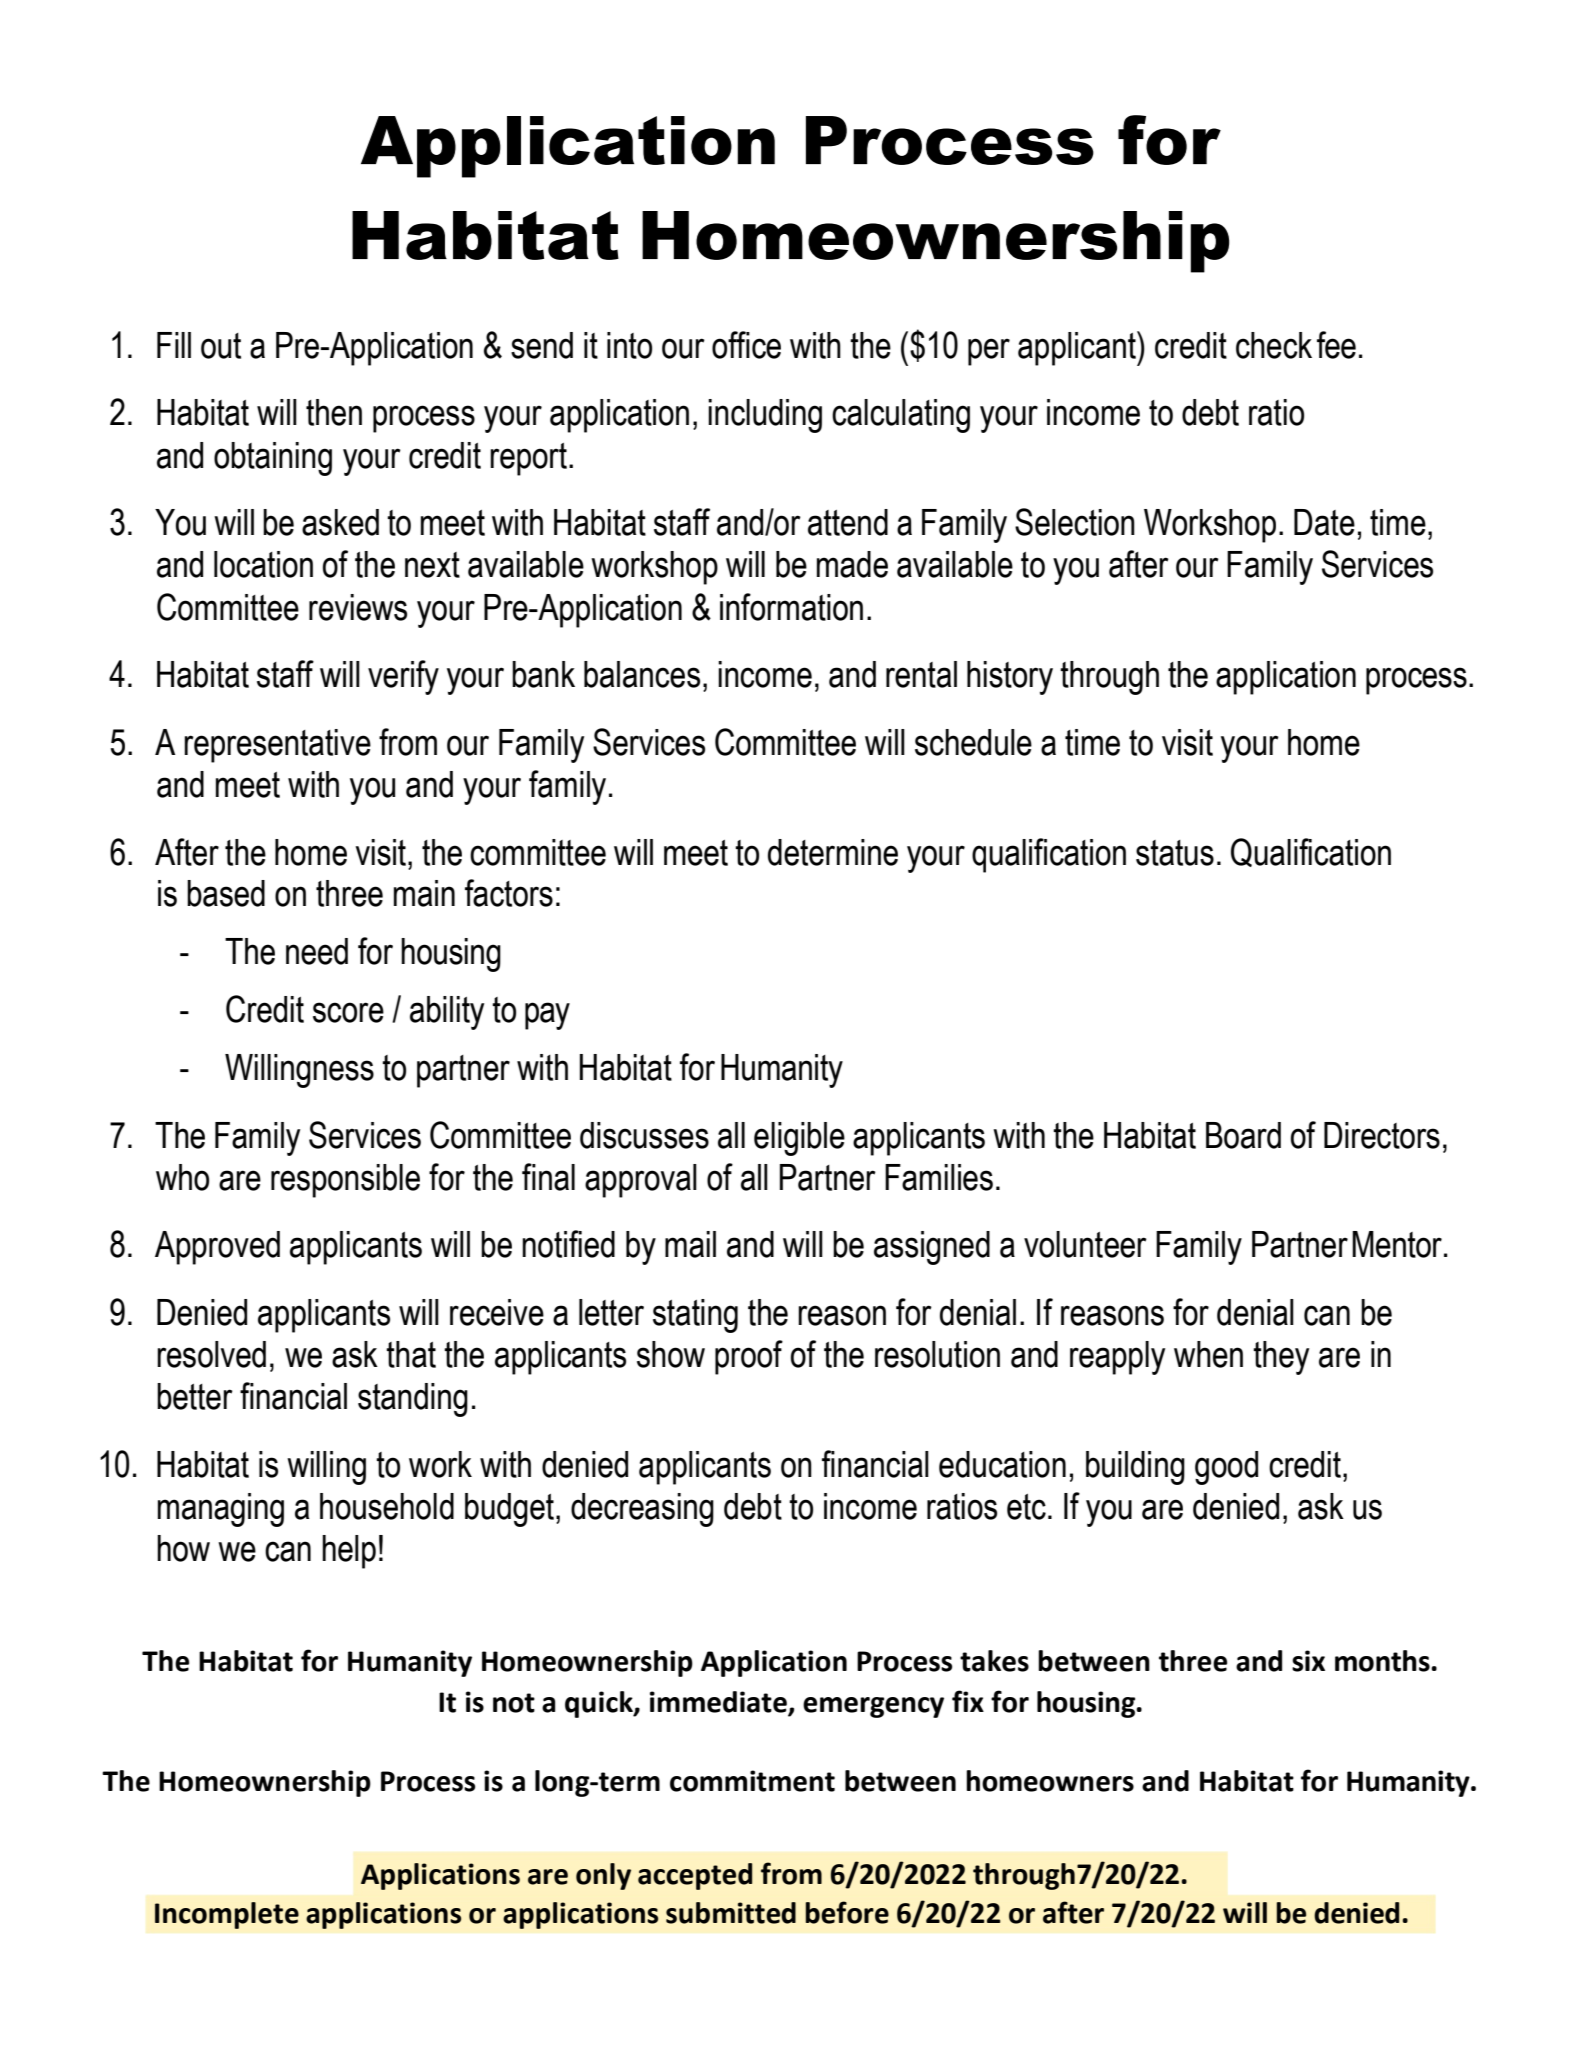 Image resolution: width=1583 pixels, height=2048 pixels. Describe the element at coordinates (1226, 1468) in the screenshot. I see `good` at that location.
